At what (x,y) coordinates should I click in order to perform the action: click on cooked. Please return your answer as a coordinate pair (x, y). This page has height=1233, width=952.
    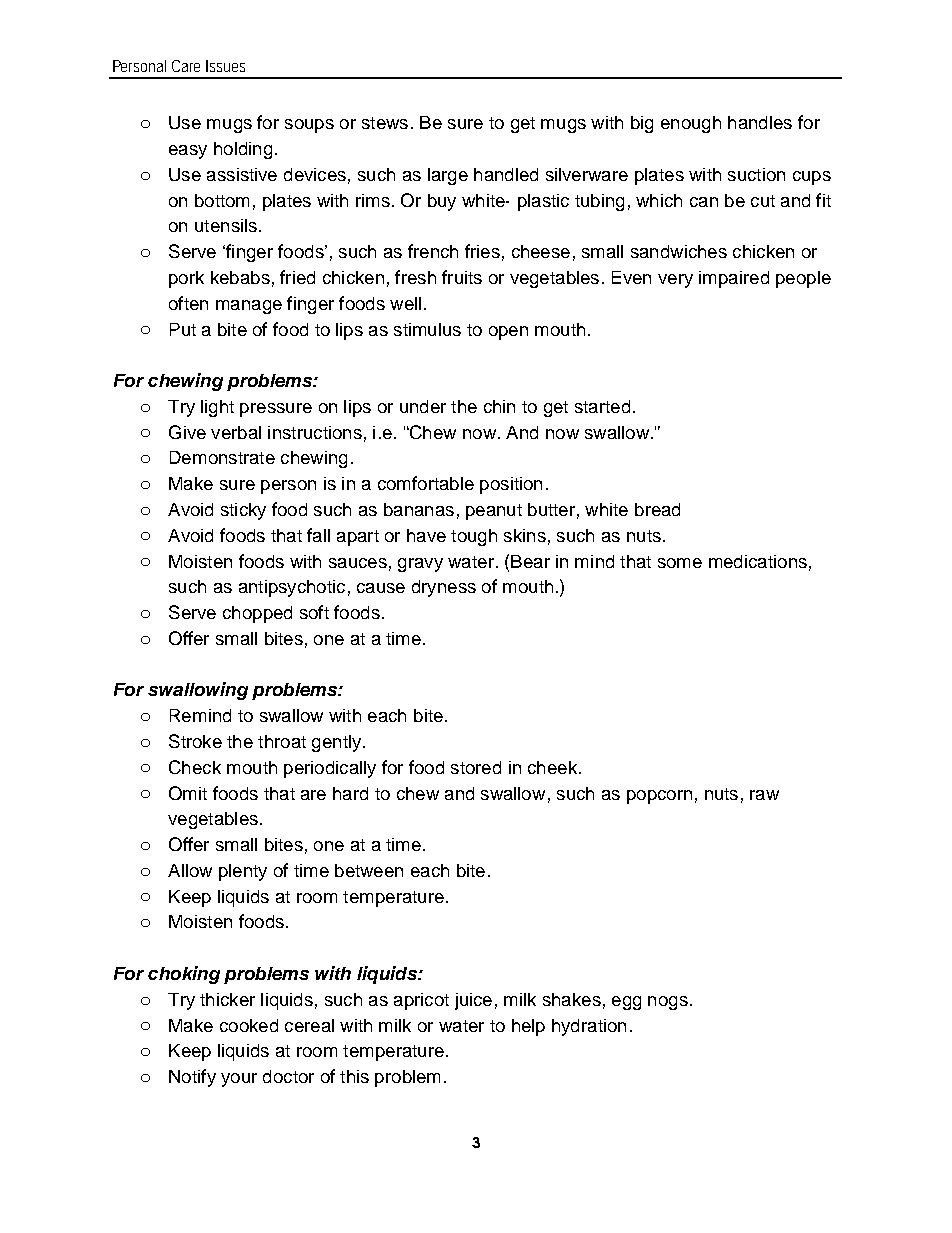
    Looking at the image, I should click on (249, 1025).
